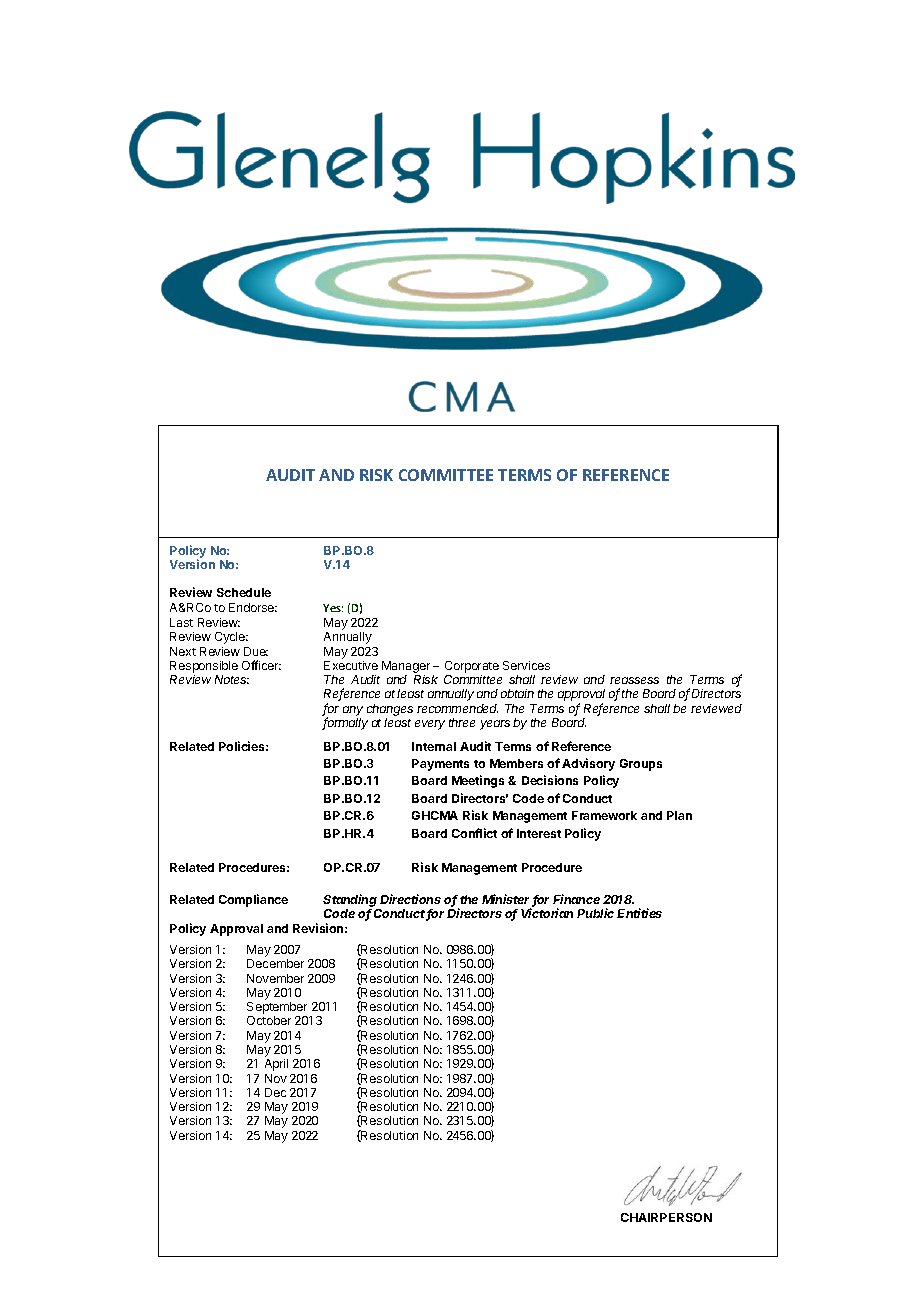 This page has width=924, height=1308. What do you see at coordinates (634, 680) in the page?
I see `reassess` at bounding box center [634, 680].
